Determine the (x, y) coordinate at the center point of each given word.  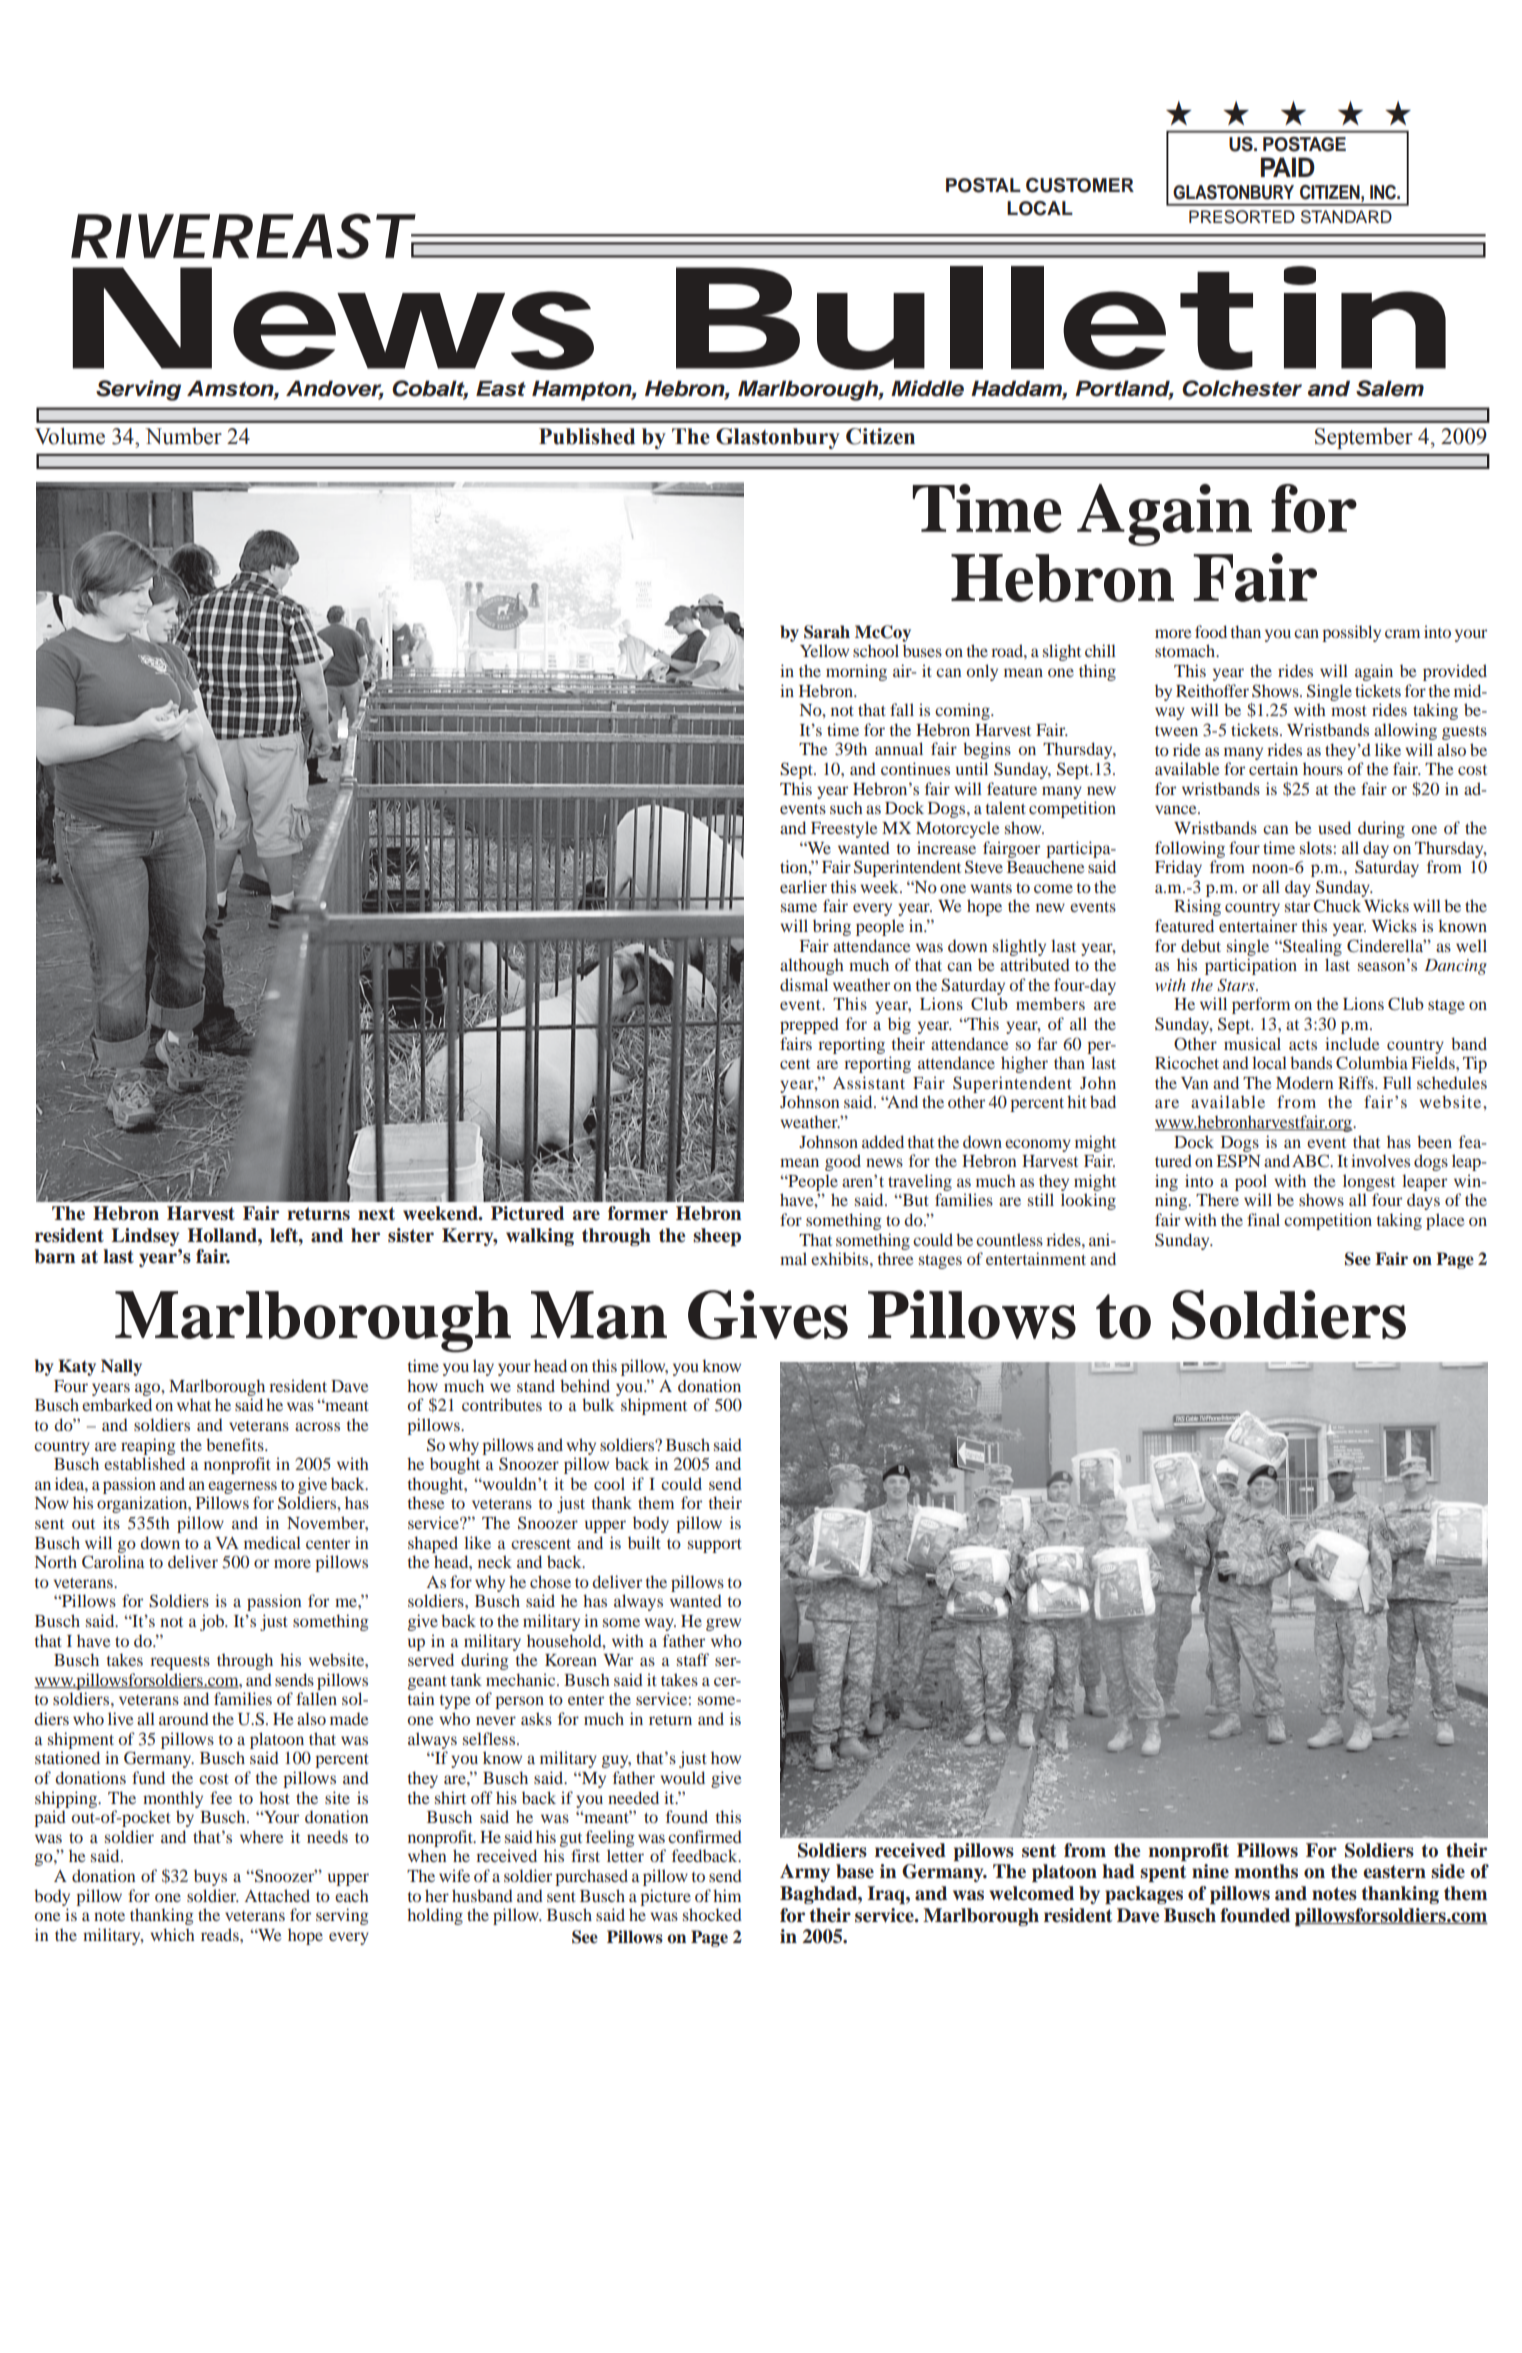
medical (272, 1542)
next (376, 1214)
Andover (335, 389)
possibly (1351, 633)
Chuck (1337, 906)
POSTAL (983, 185)
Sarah (827, 632)
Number (183, 436)
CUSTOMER (1080, 185)
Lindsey (145, 1237)
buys (210, 1877)
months (1266, 1871)
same (799, 907)
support (715, 1546)
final (1263, 1219)
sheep (717, 1237)
